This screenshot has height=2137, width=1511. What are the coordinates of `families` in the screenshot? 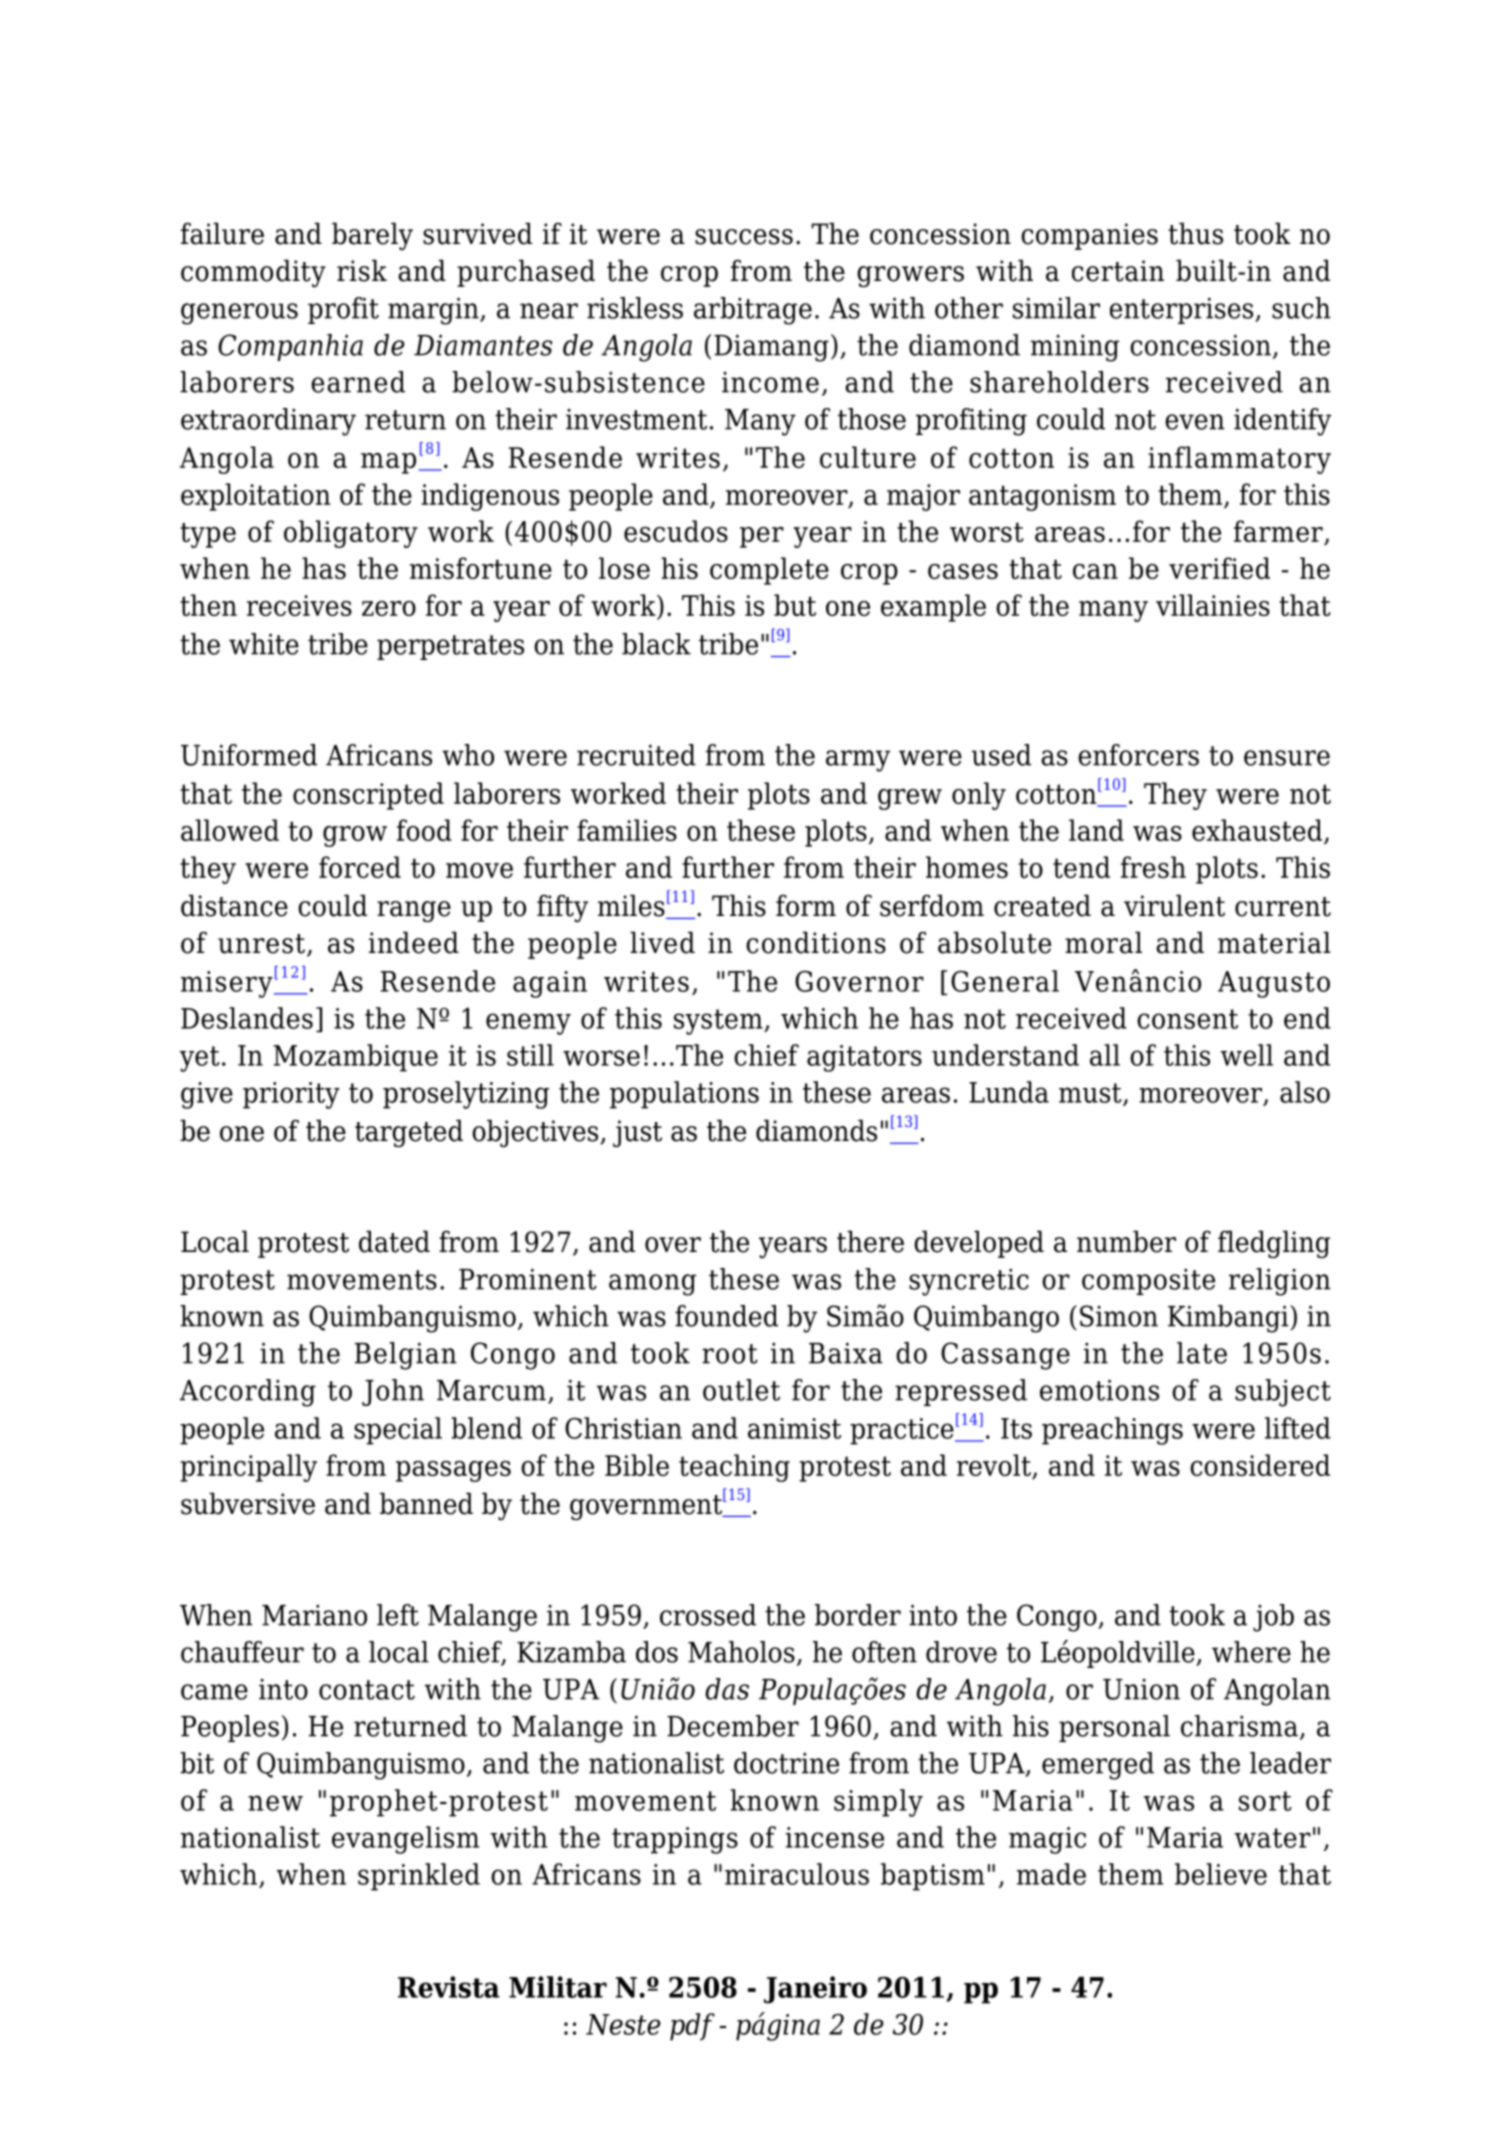 It's located at (627, 830).
